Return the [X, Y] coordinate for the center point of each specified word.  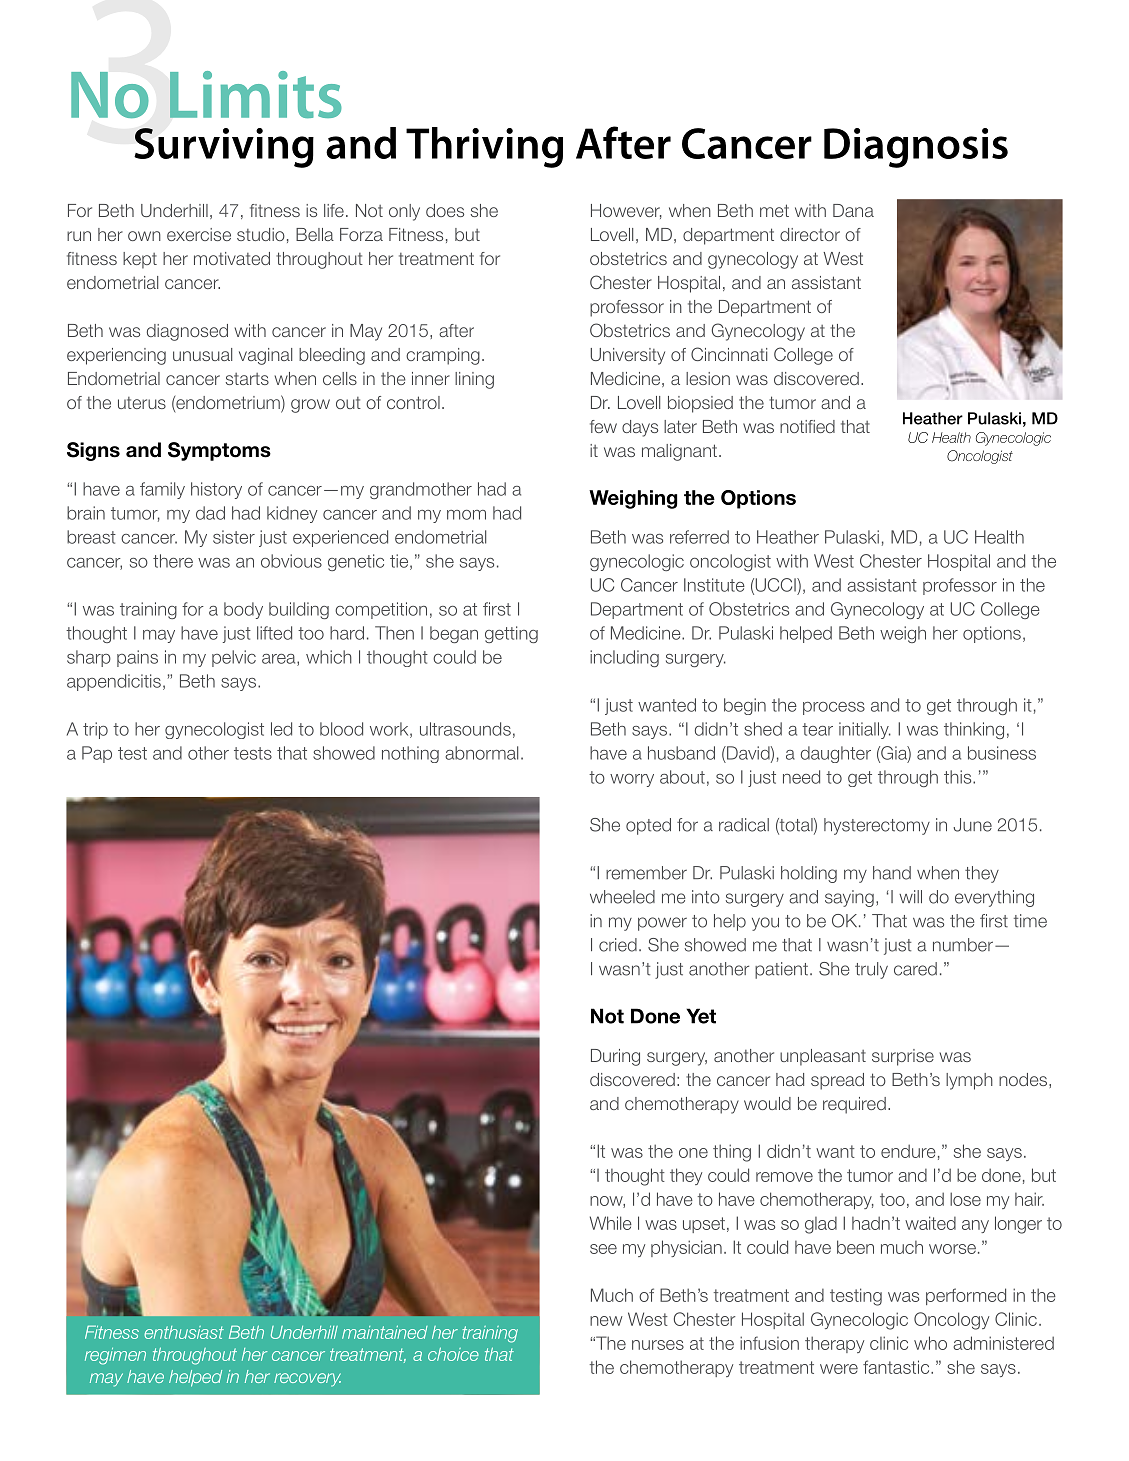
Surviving [224, 148]
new [606, 1321]
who [930, 1343]
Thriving [484, 147]
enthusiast [184, 1332]
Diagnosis [916, 148]
